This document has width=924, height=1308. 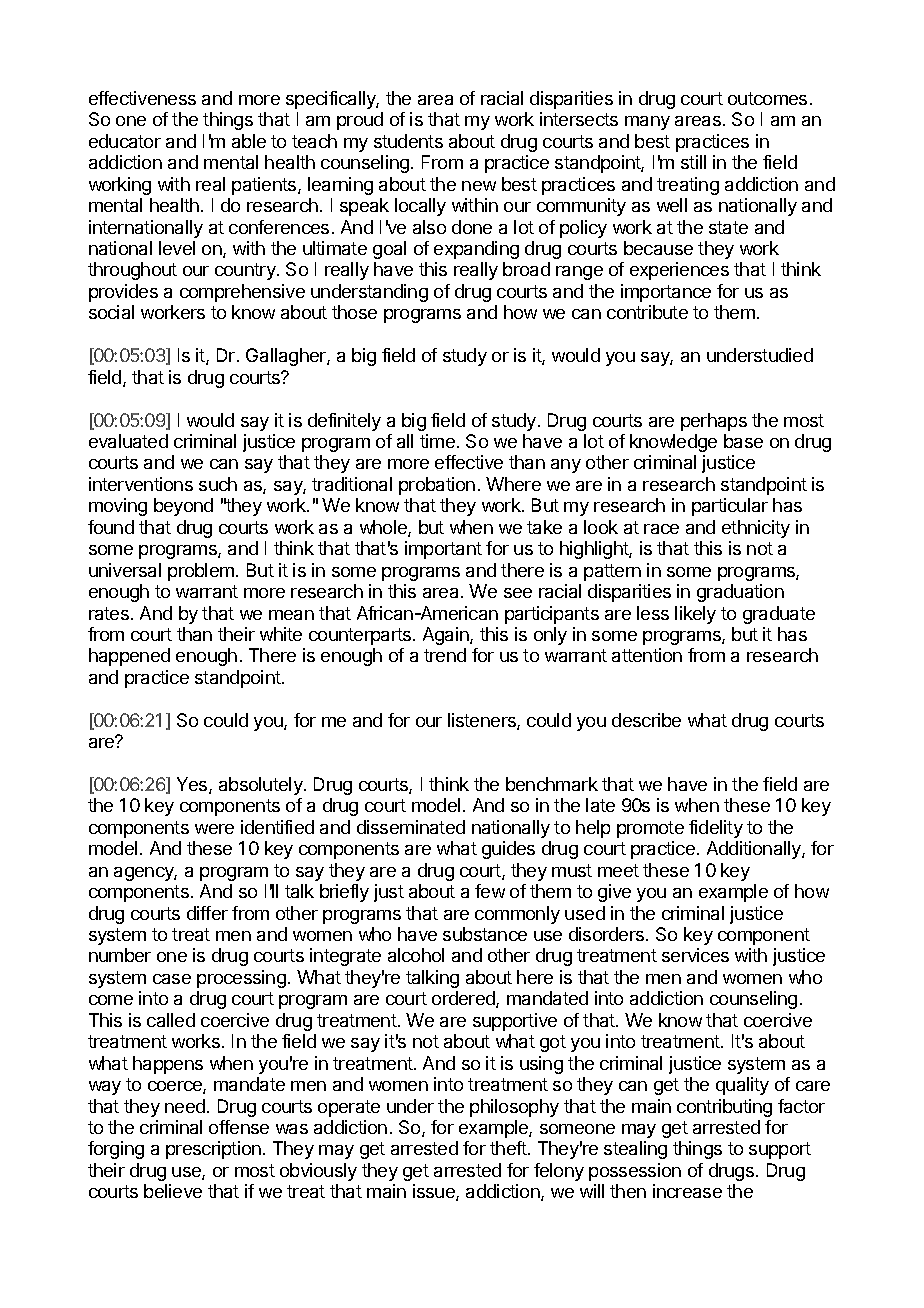 I want to click on increase, so click(x=687, y=1191).
